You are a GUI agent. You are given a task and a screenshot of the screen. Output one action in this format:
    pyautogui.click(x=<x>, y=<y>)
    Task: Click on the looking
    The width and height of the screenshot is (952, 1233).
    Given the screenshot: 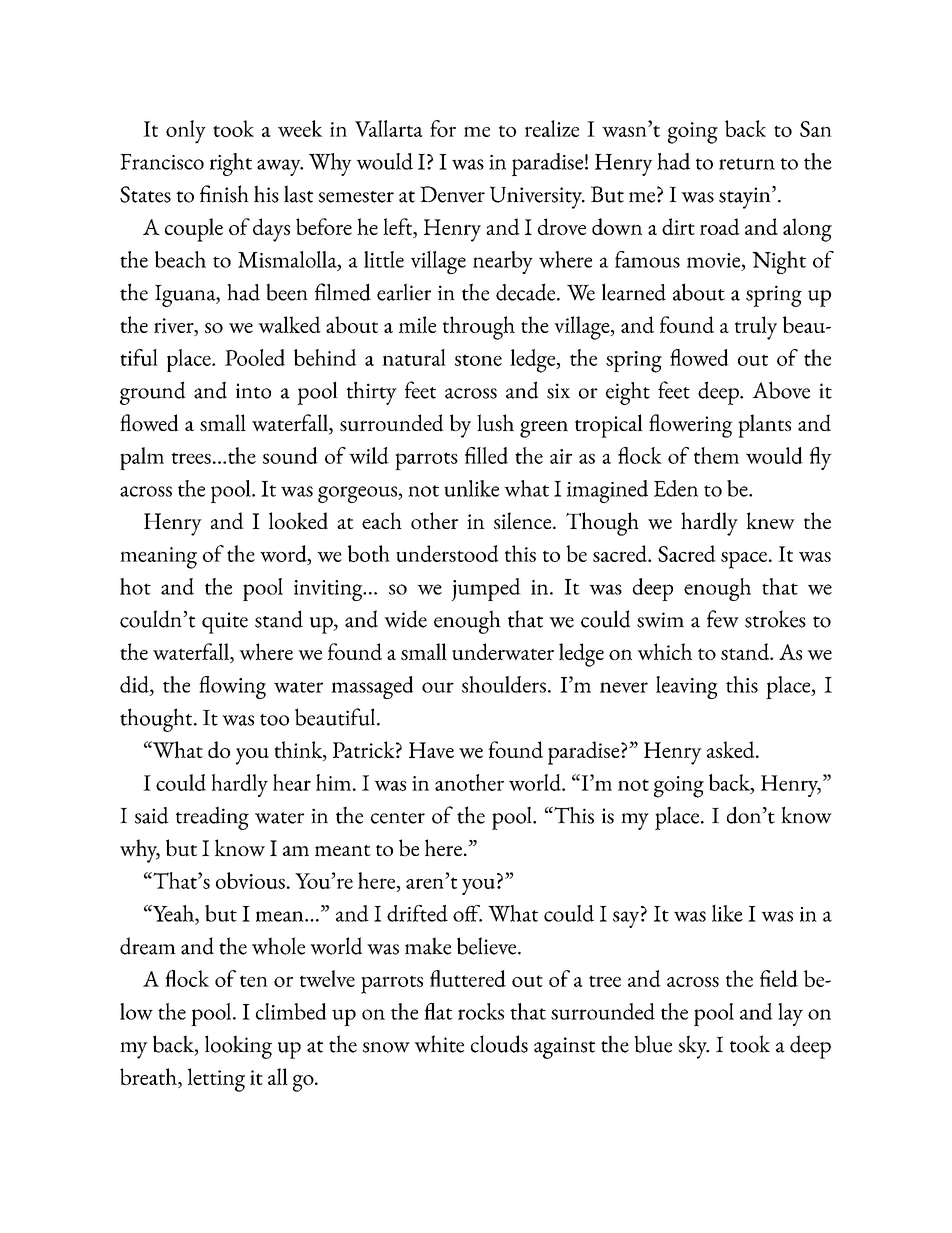 What is the action you would take?
    pyautogui.click(x=238, y=1047)
